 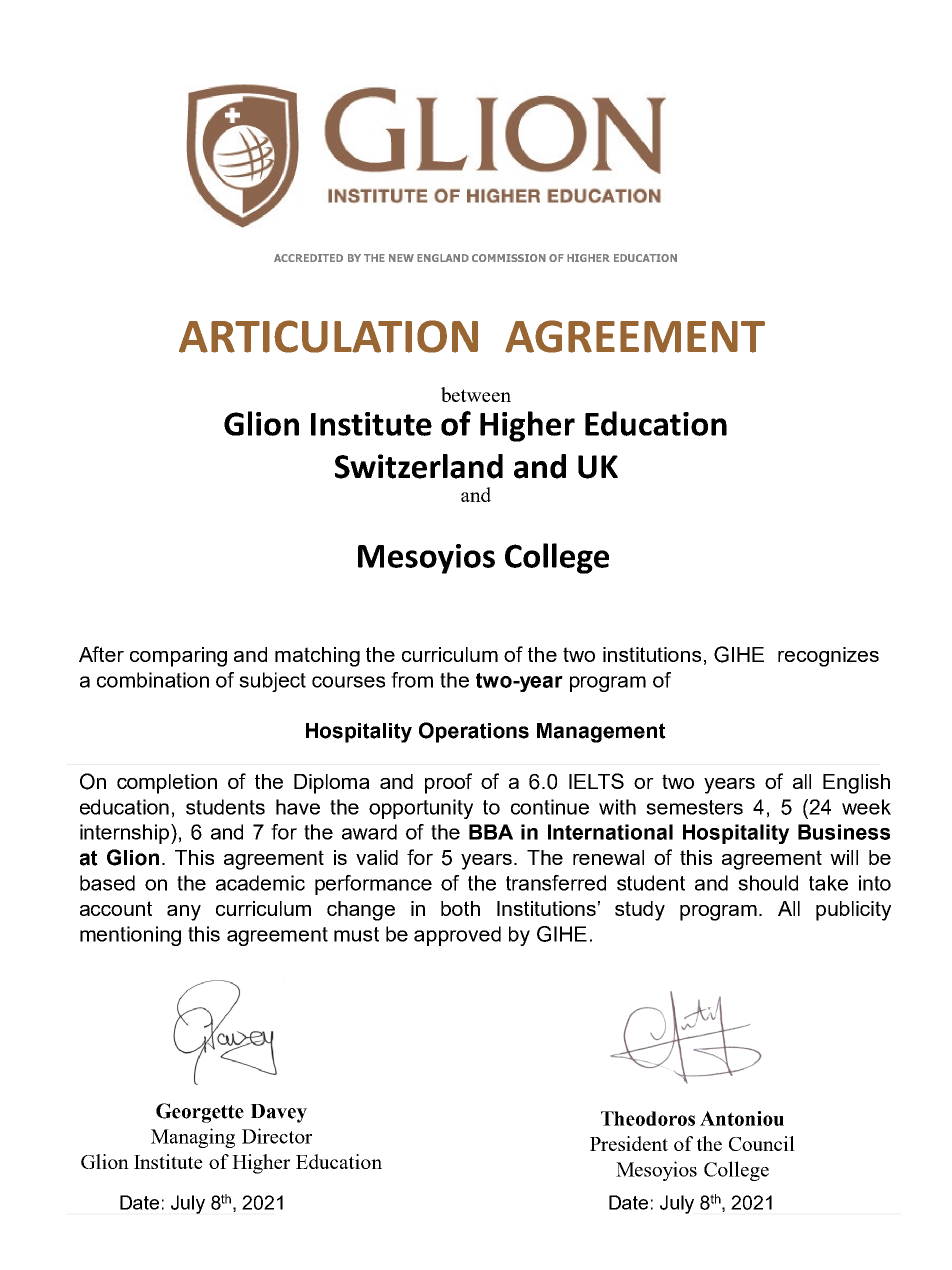 What do you see at coordinates (476, 394) in the screenshot?
I see `between` at bounding box center [476, 394].
